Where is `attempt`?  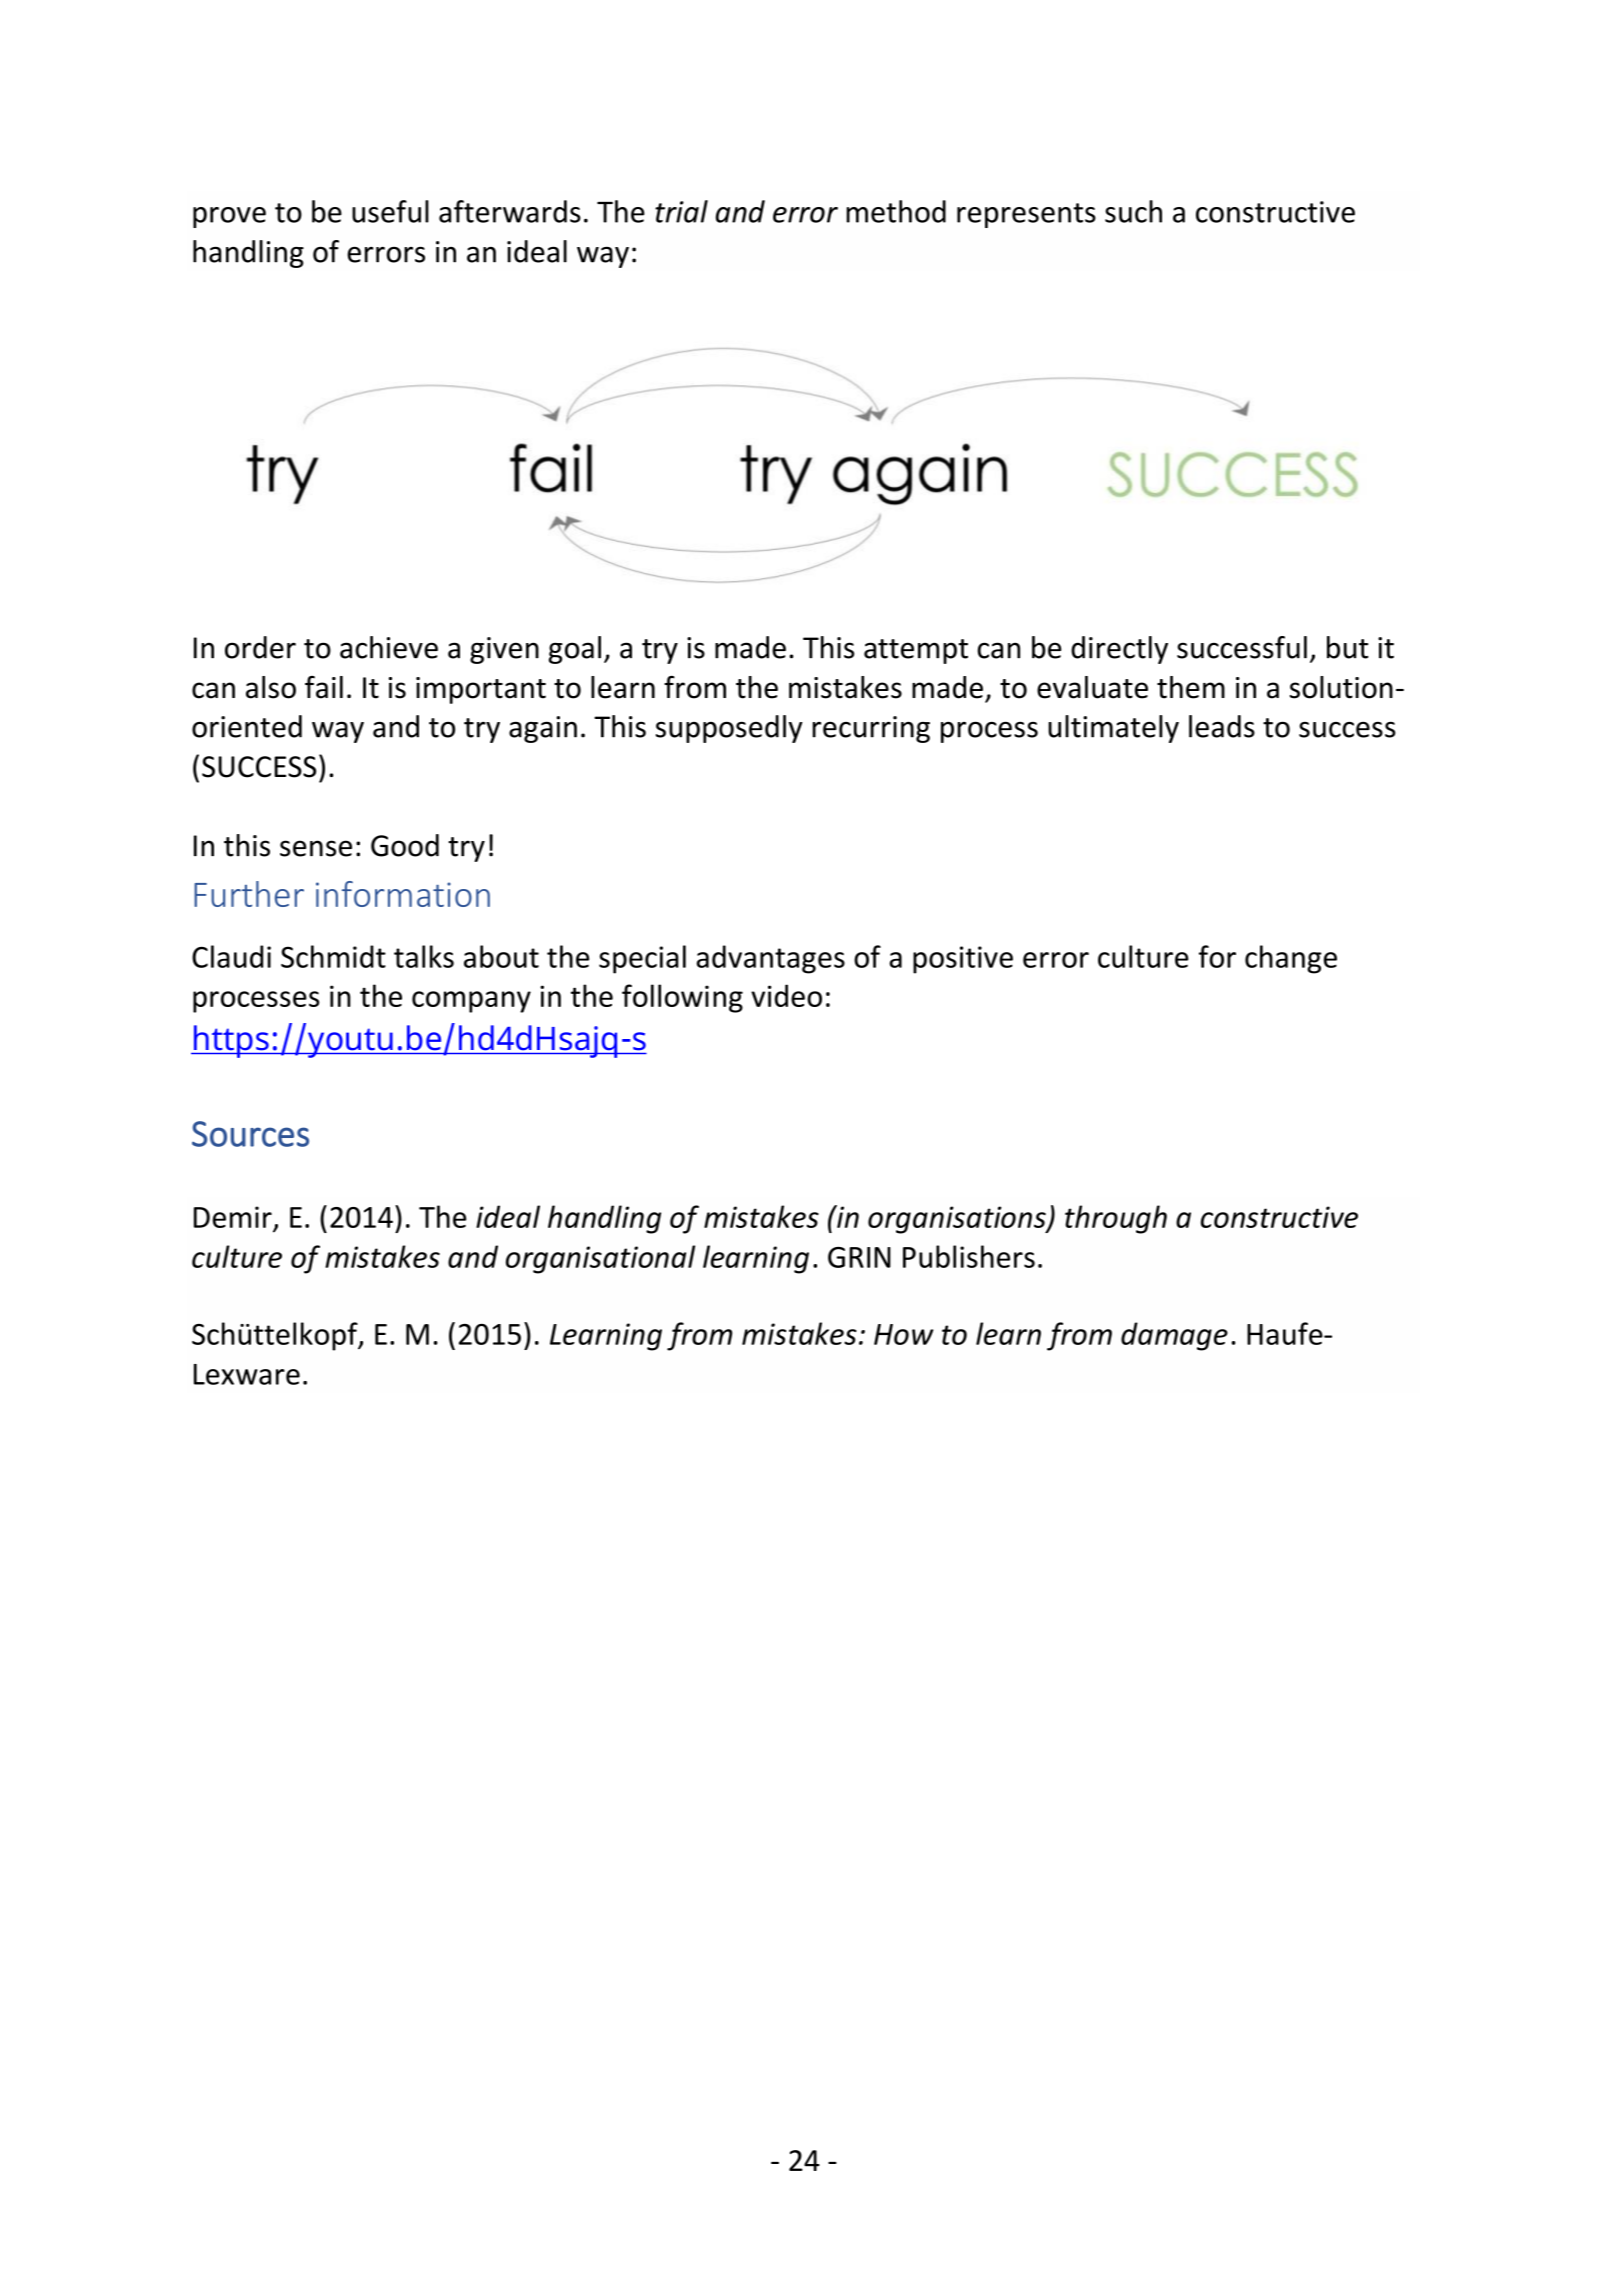 attempt is located at coordinates (916, 651).
